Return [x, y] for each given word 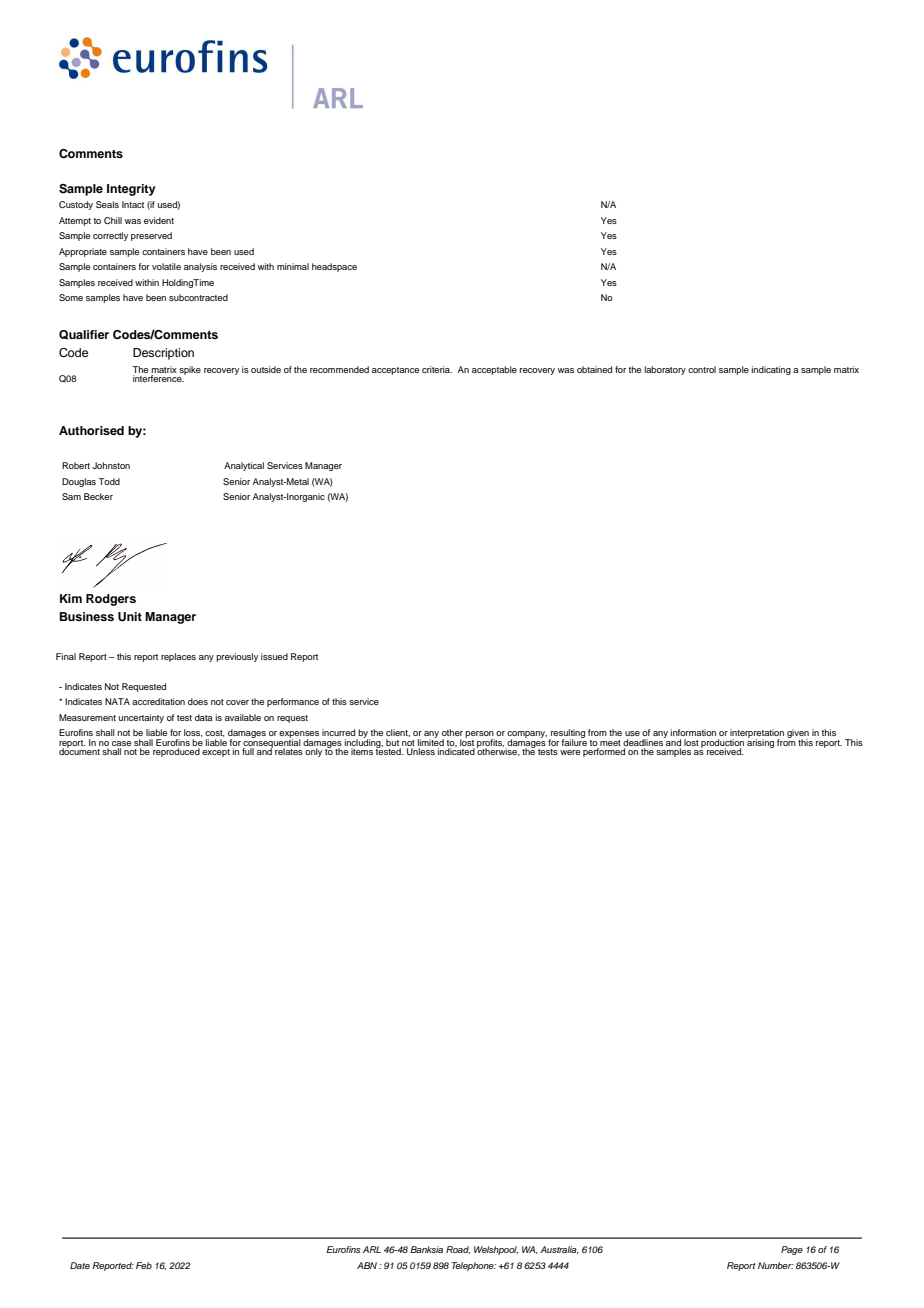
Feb [144, 1265]
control [702, 369]
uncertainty [141, 718]
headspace [334, 267]
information [693, 732]
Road [458, 1250]
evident [159, 220]
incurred [338, 732]
